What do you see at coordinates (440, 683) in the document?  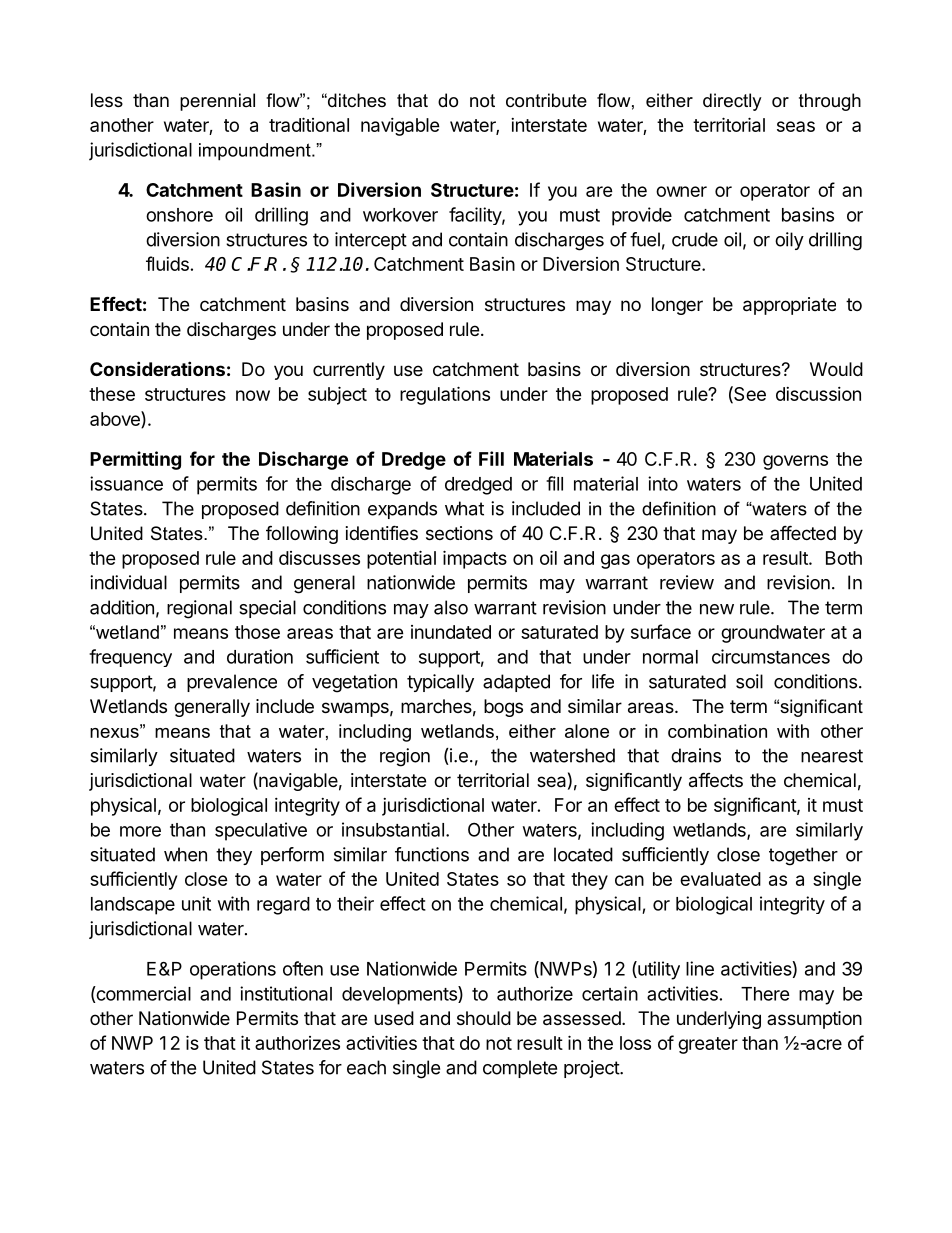 I see `typically` at bounding box center [440, 683].
